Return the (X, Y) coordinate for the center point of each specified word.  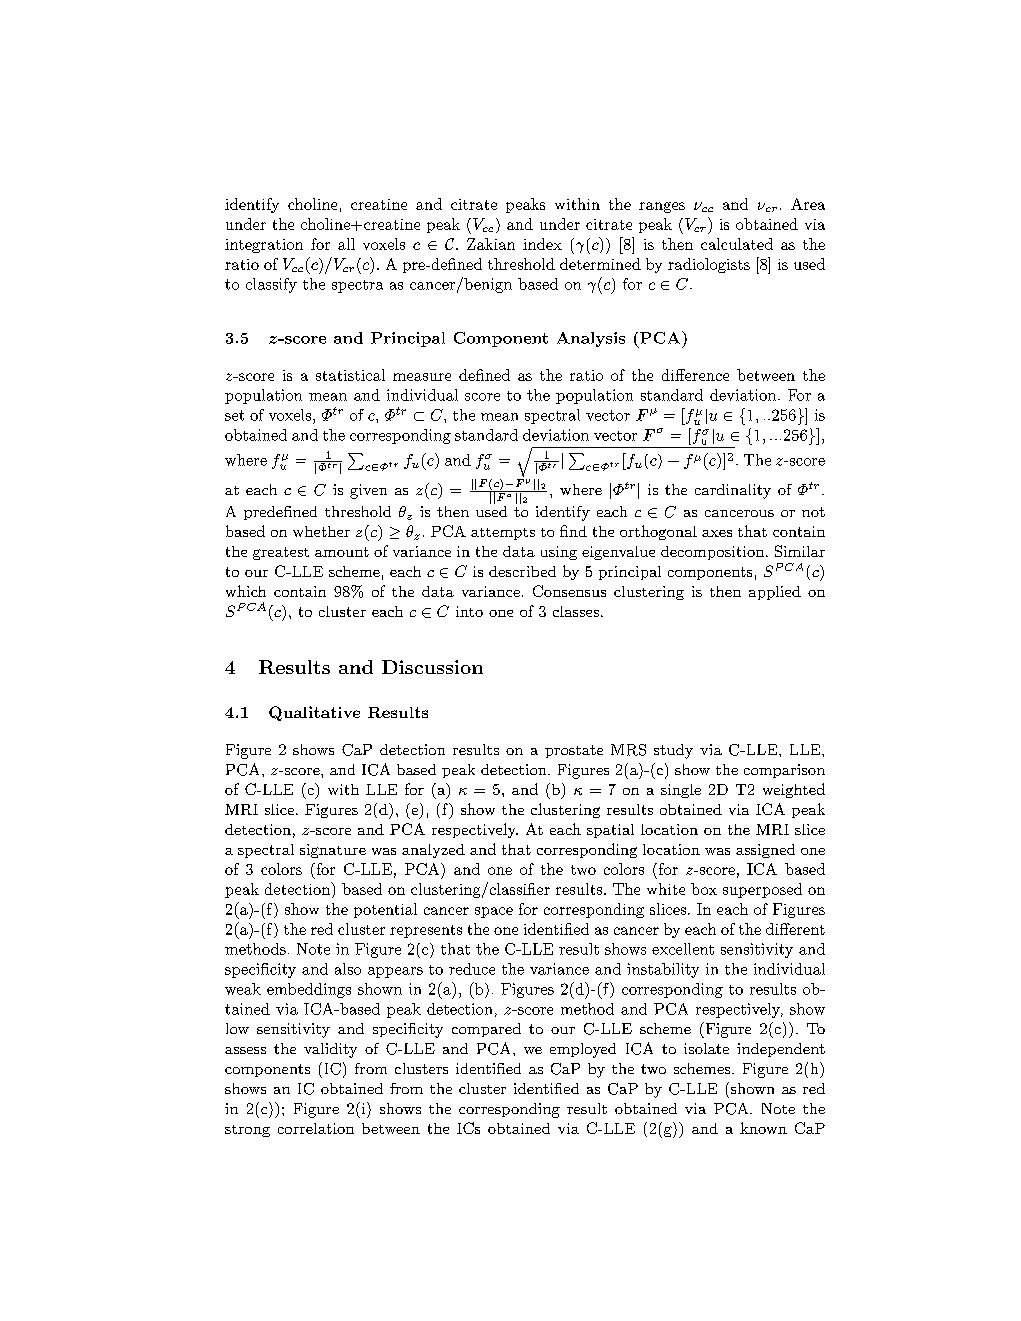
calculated (737, 244)
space (494, 912)
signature (333, 851)
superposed (762, 890)
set (234, 415)
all (346, 244)
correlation (316, 1128)
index (542, 244)
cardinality (733, 491)
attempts (503, 534)
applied (775, 593)
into (469, 611)
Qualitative (314, 713)
